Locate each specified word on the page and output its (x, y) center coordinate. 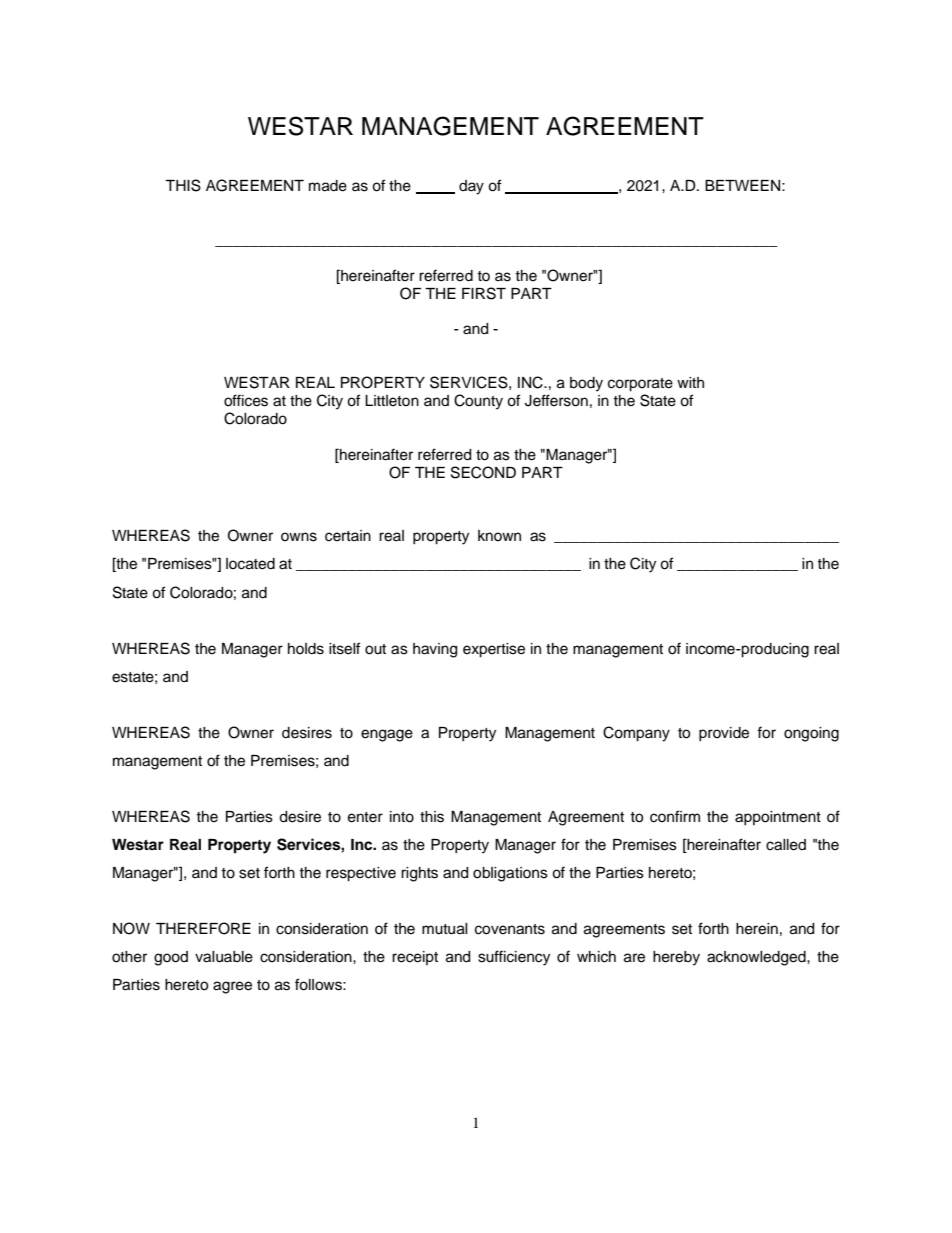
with (690, 382)
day (471, 187)
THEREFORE (203, 928)
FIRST (484, 293)
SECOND (483, 472)
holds (306, 649)
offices (246, 400)
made (328, 186)
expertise (494, 650)
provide (724, 734)
